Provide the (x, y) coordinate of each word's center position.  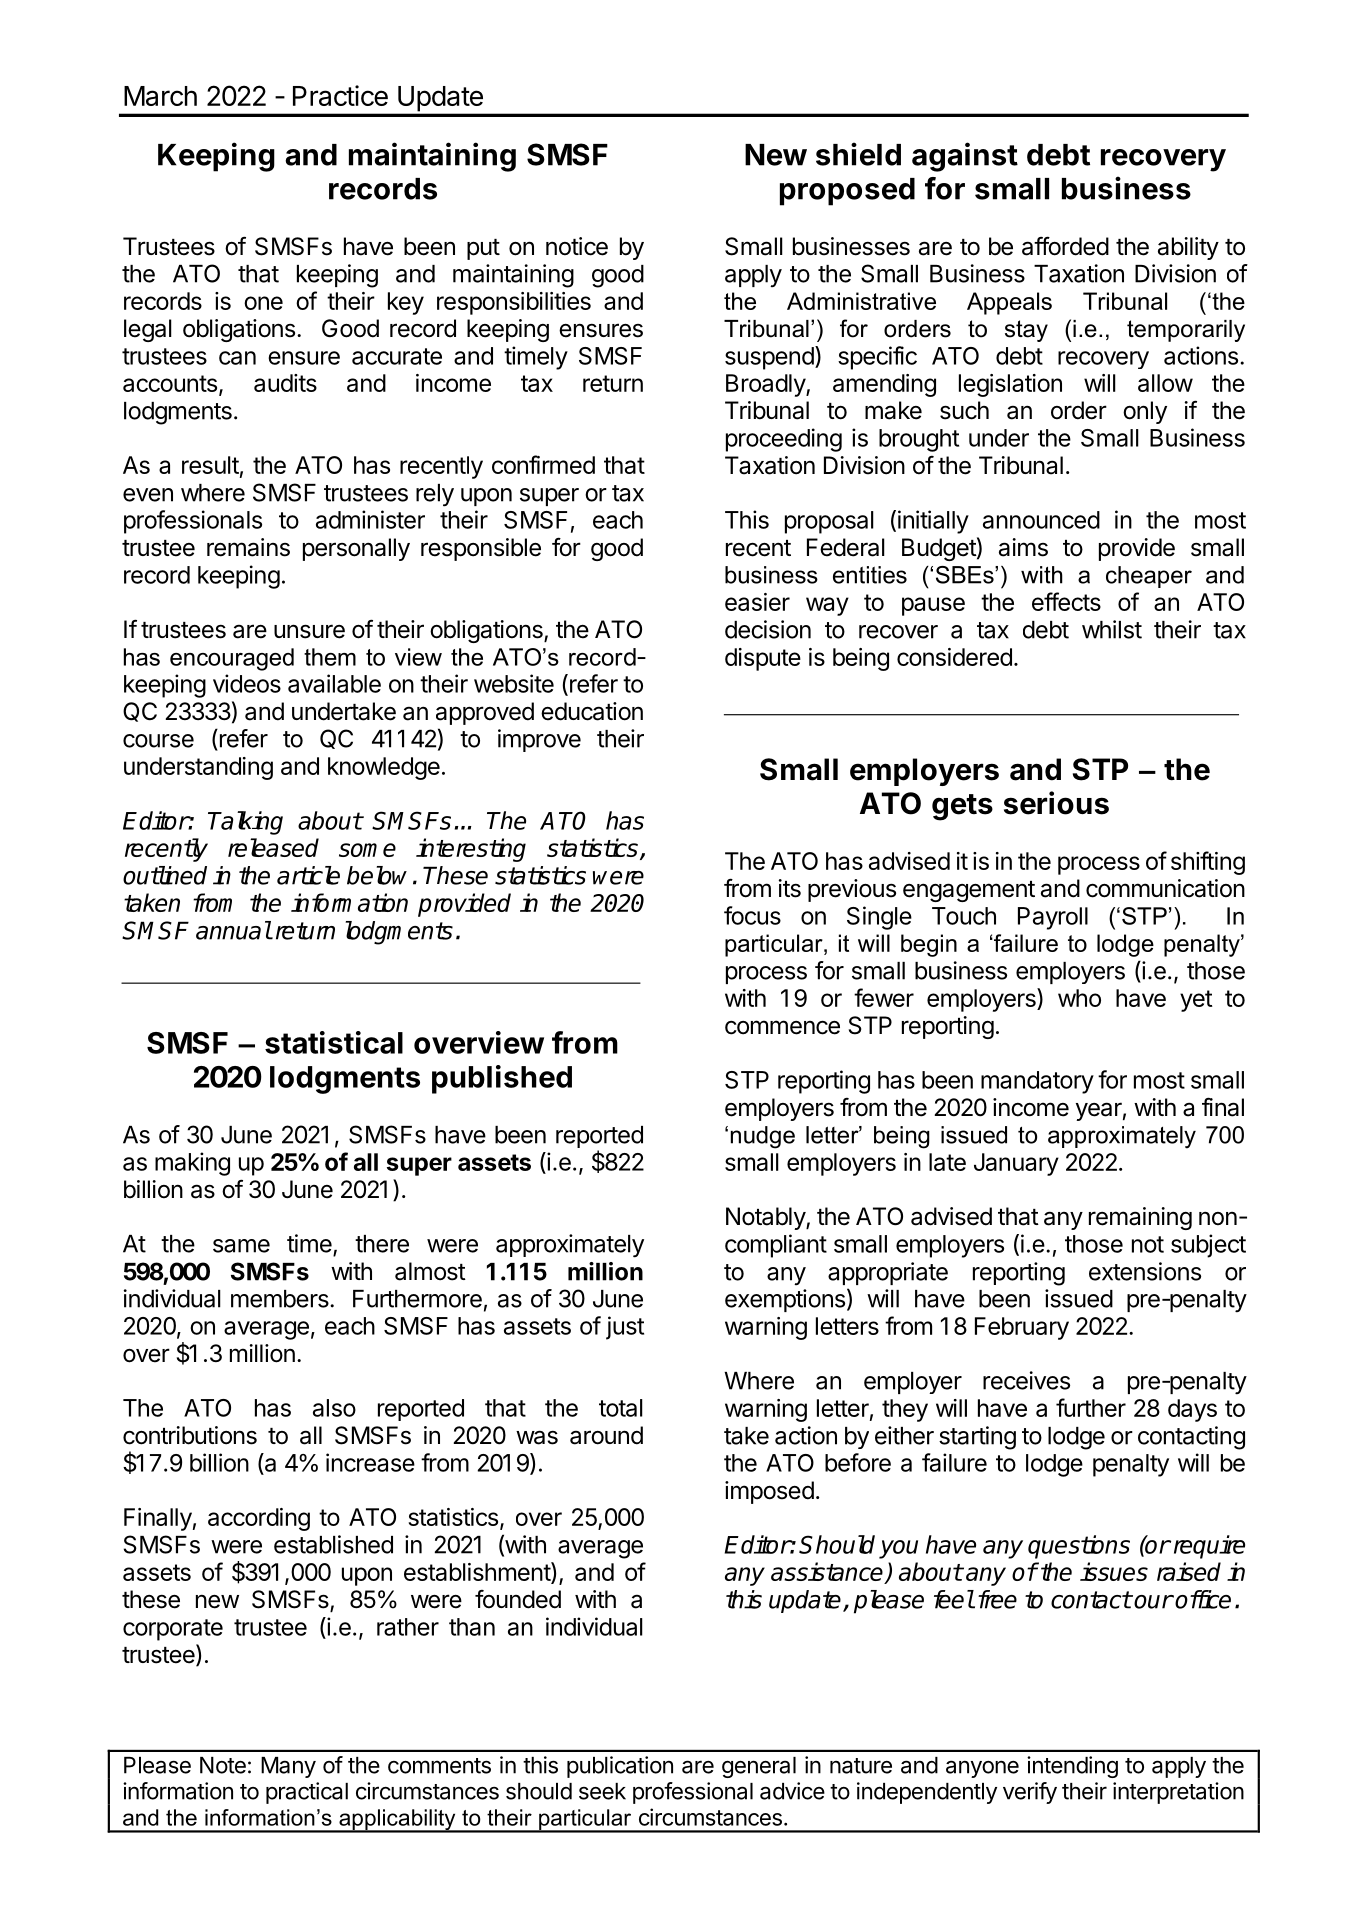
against (965, 157)
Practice (340, 95)
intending (1072, 1767)
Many (288, 1767)
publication (620, 1767)
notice (577, 246)
